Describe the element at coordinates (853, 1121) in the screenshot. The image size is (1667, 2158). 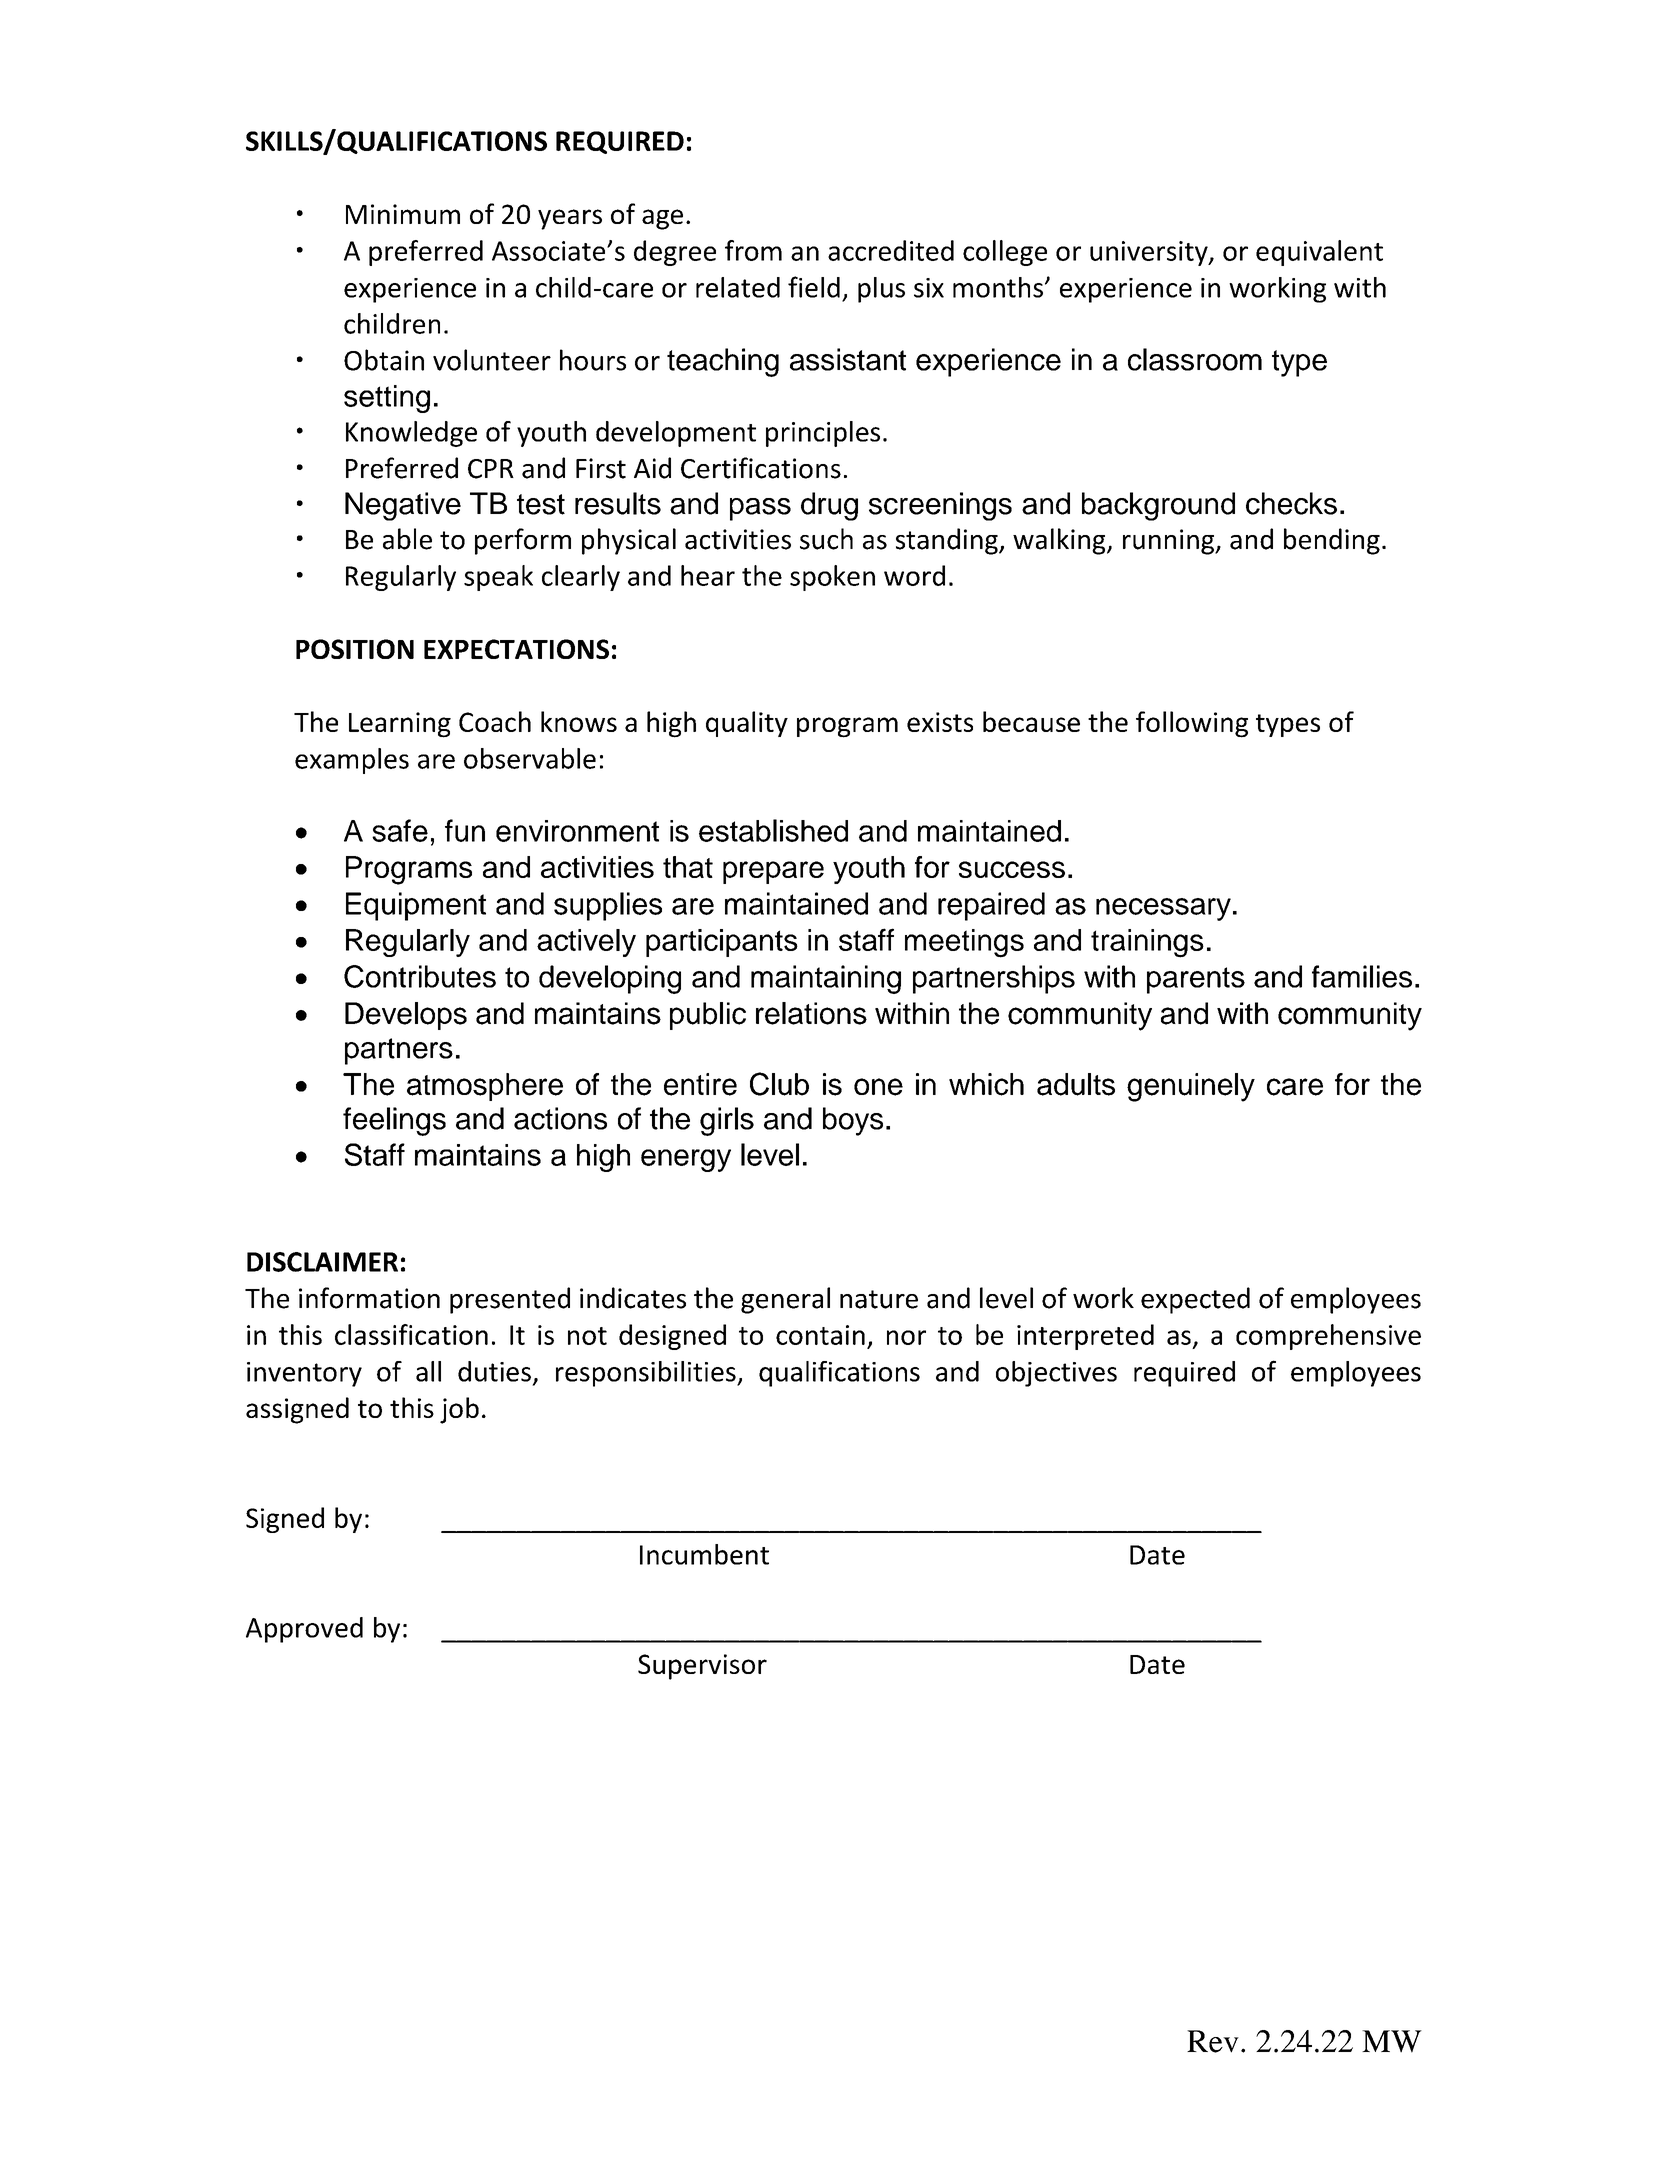
I see `boys` at that location.
